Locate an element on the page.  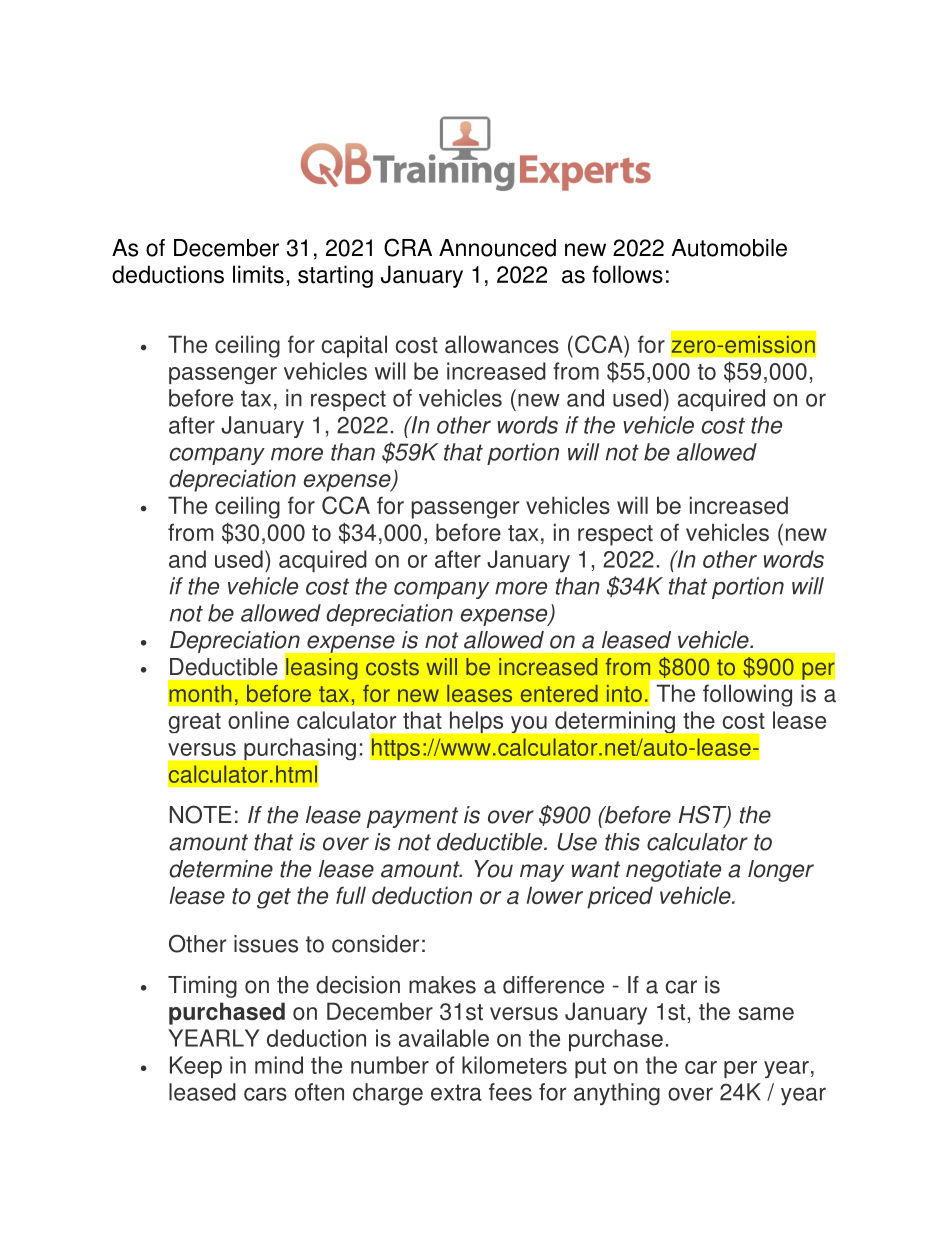
negotiate is located at coordinates (673, 871).
